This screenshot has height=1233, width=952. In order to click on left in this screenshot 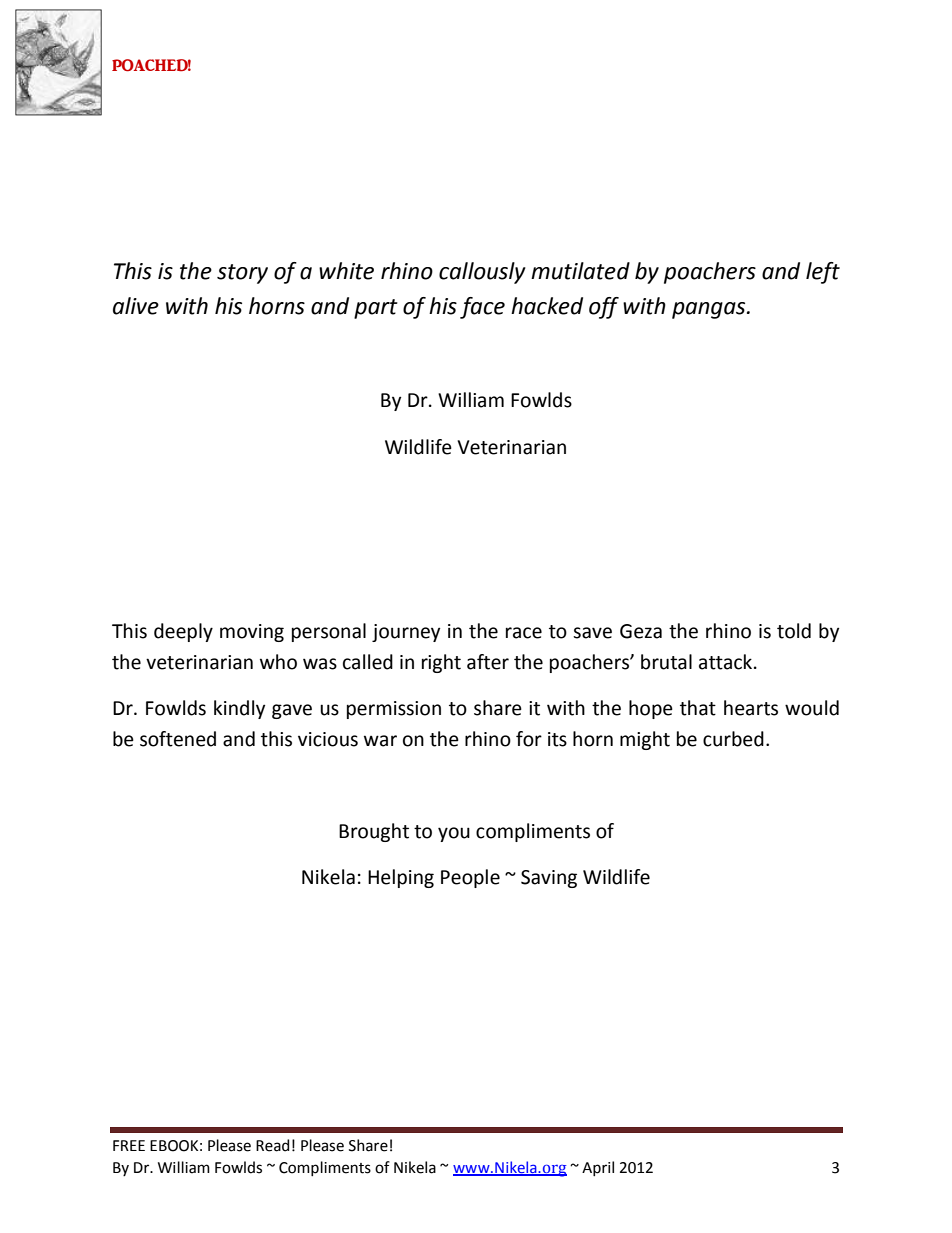, I will do `click(823, 273)`.
